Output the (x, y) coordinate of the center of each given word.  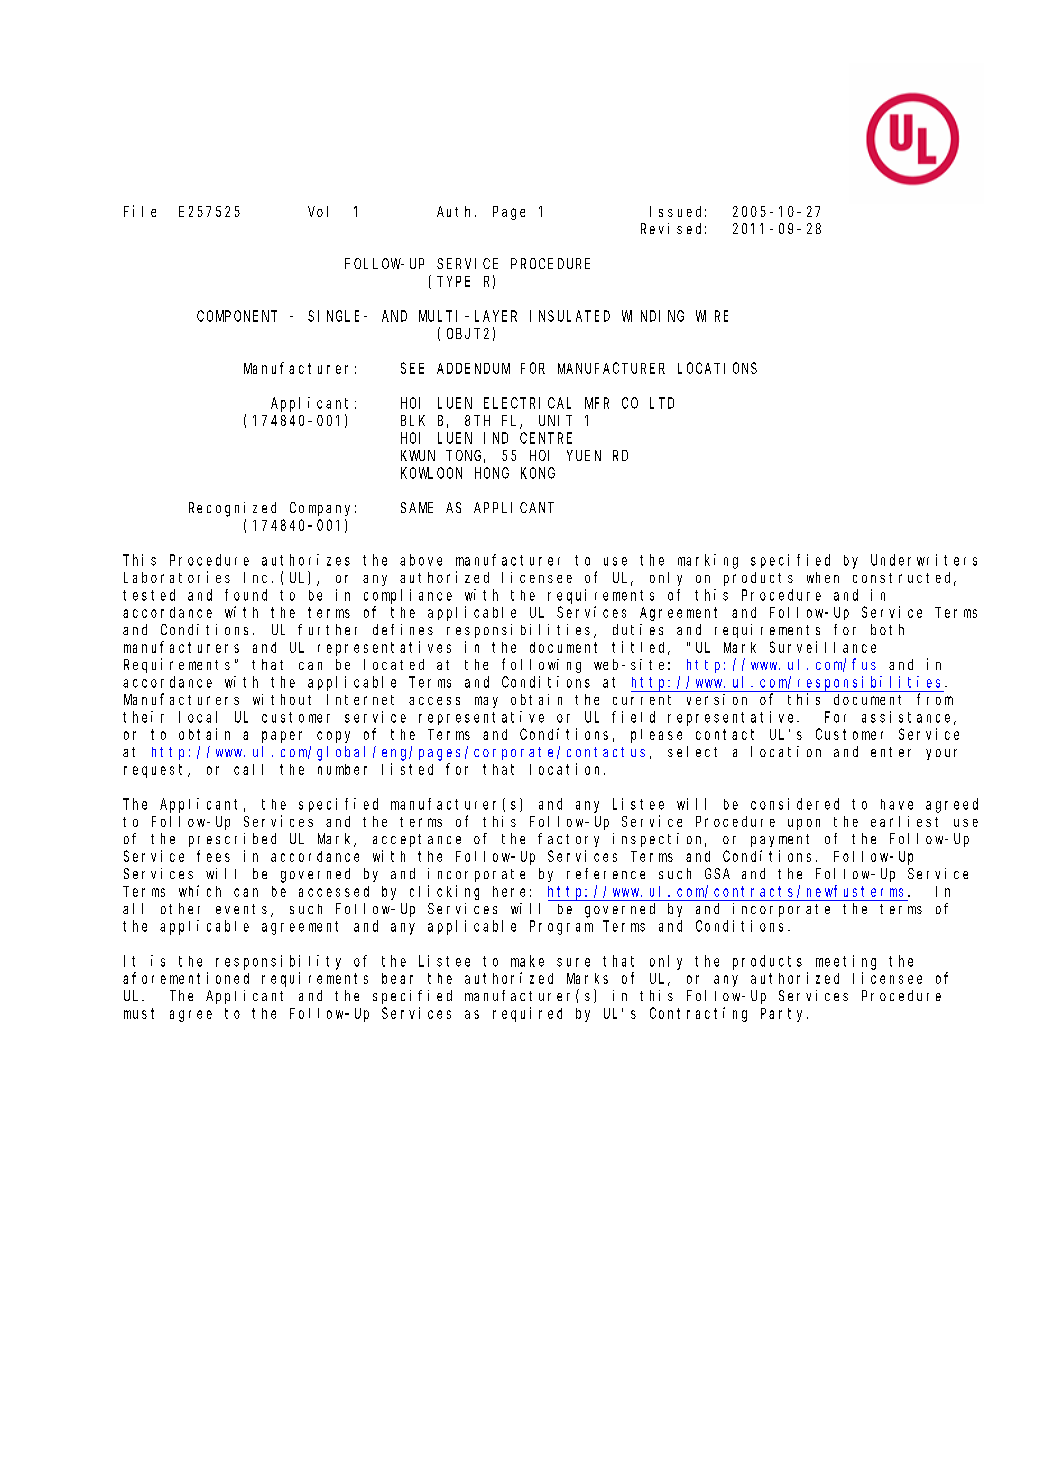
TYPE (453, 281)
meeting (846, 962)
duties (638, 629)
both (887, 629)
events (244, 910)
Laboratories (177, 577)
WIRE (712, 316)
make (527, 961)
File (140, 211)
